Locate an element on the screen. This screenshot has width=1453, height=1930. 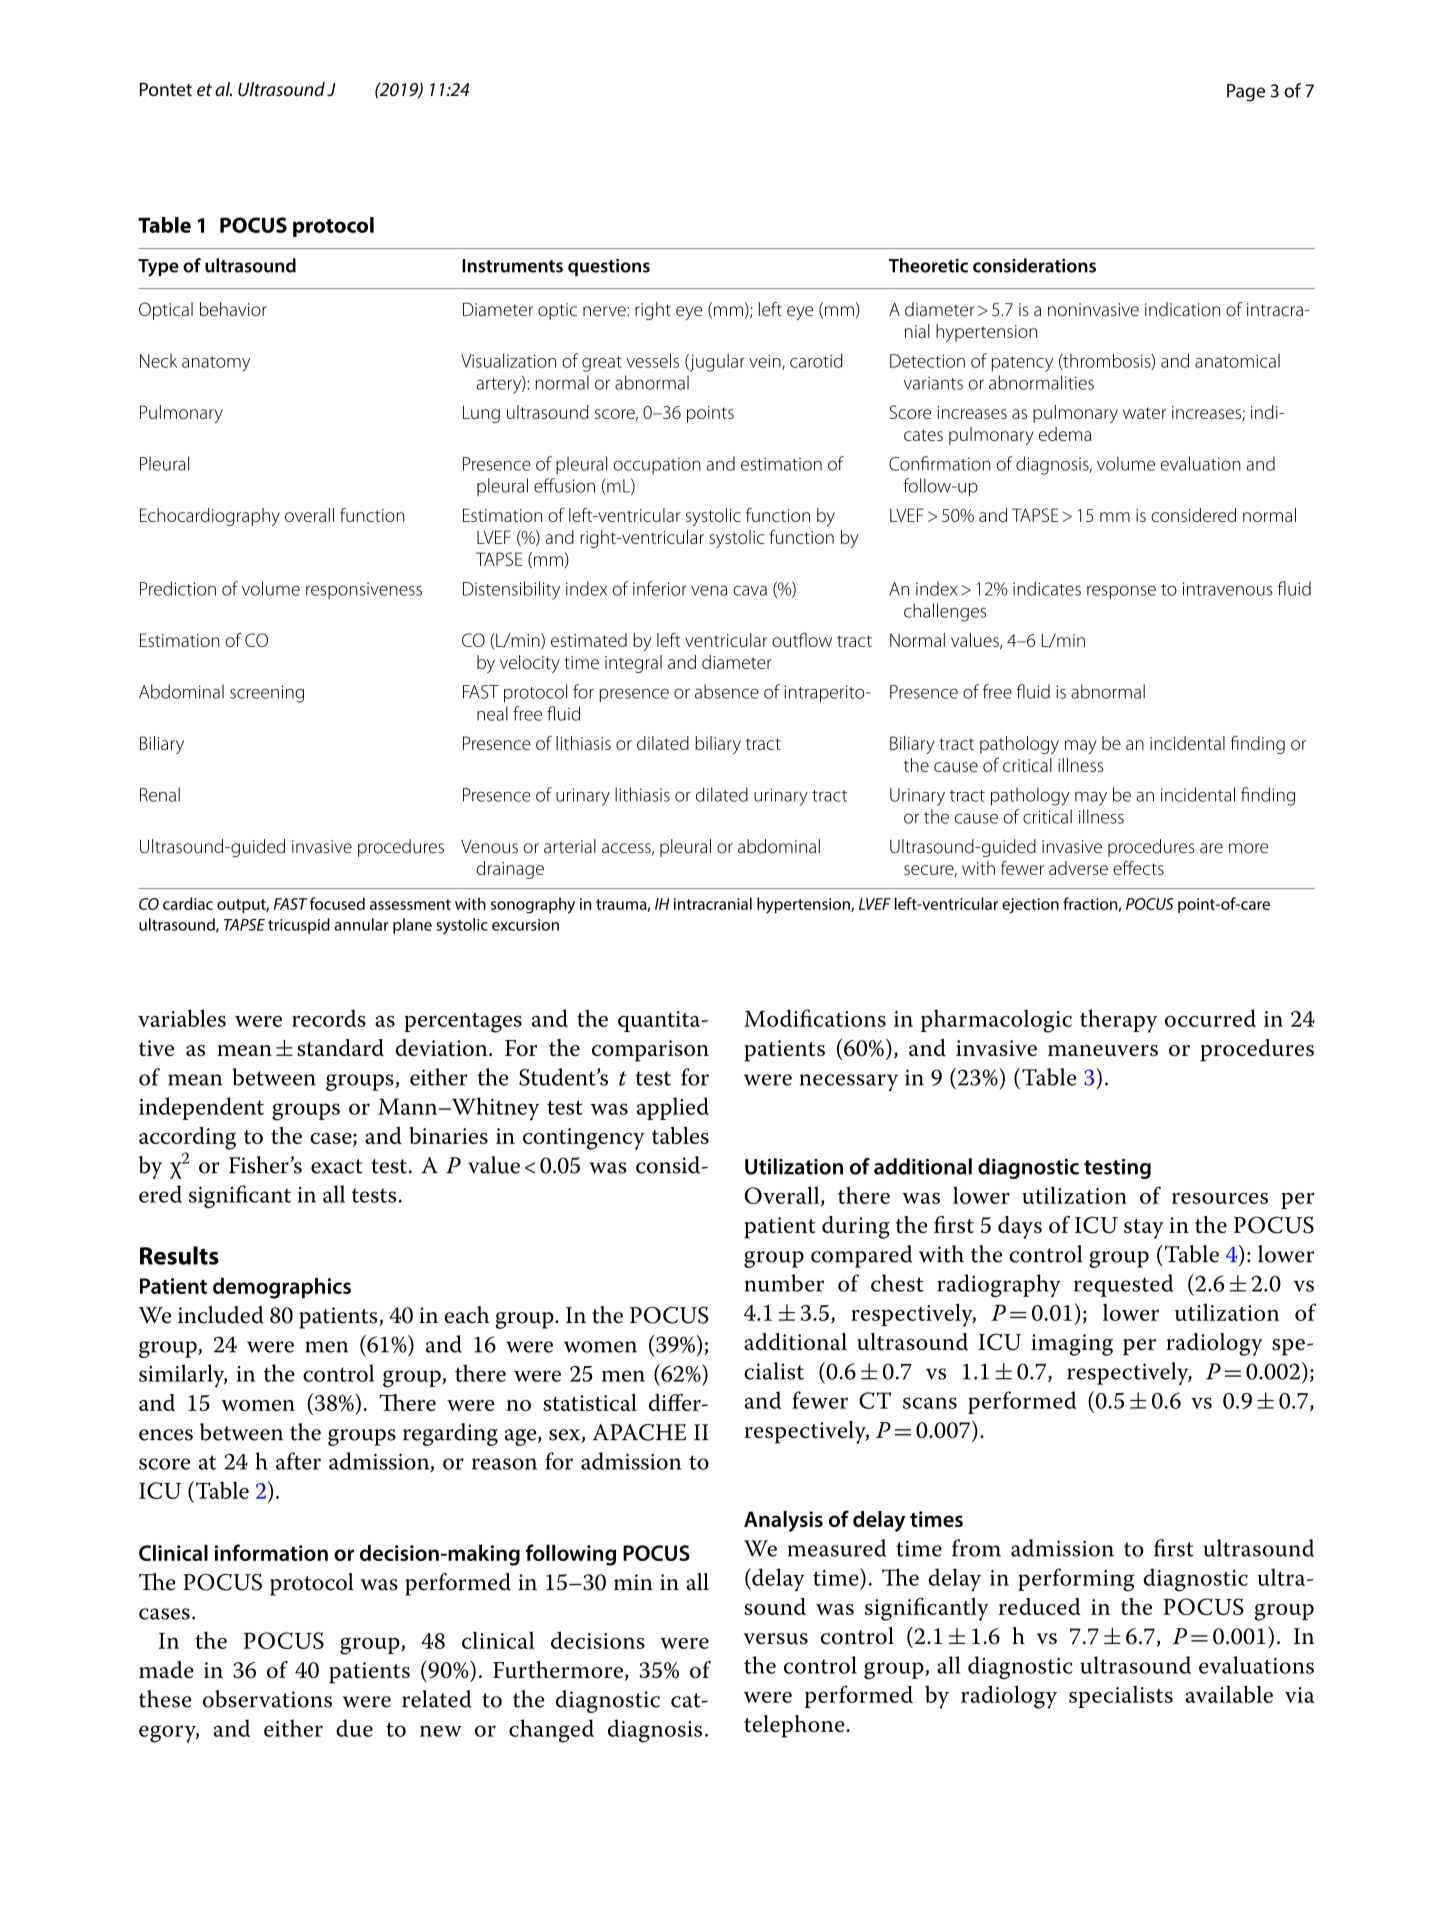
Page is located at coordinates (1246, 93).
